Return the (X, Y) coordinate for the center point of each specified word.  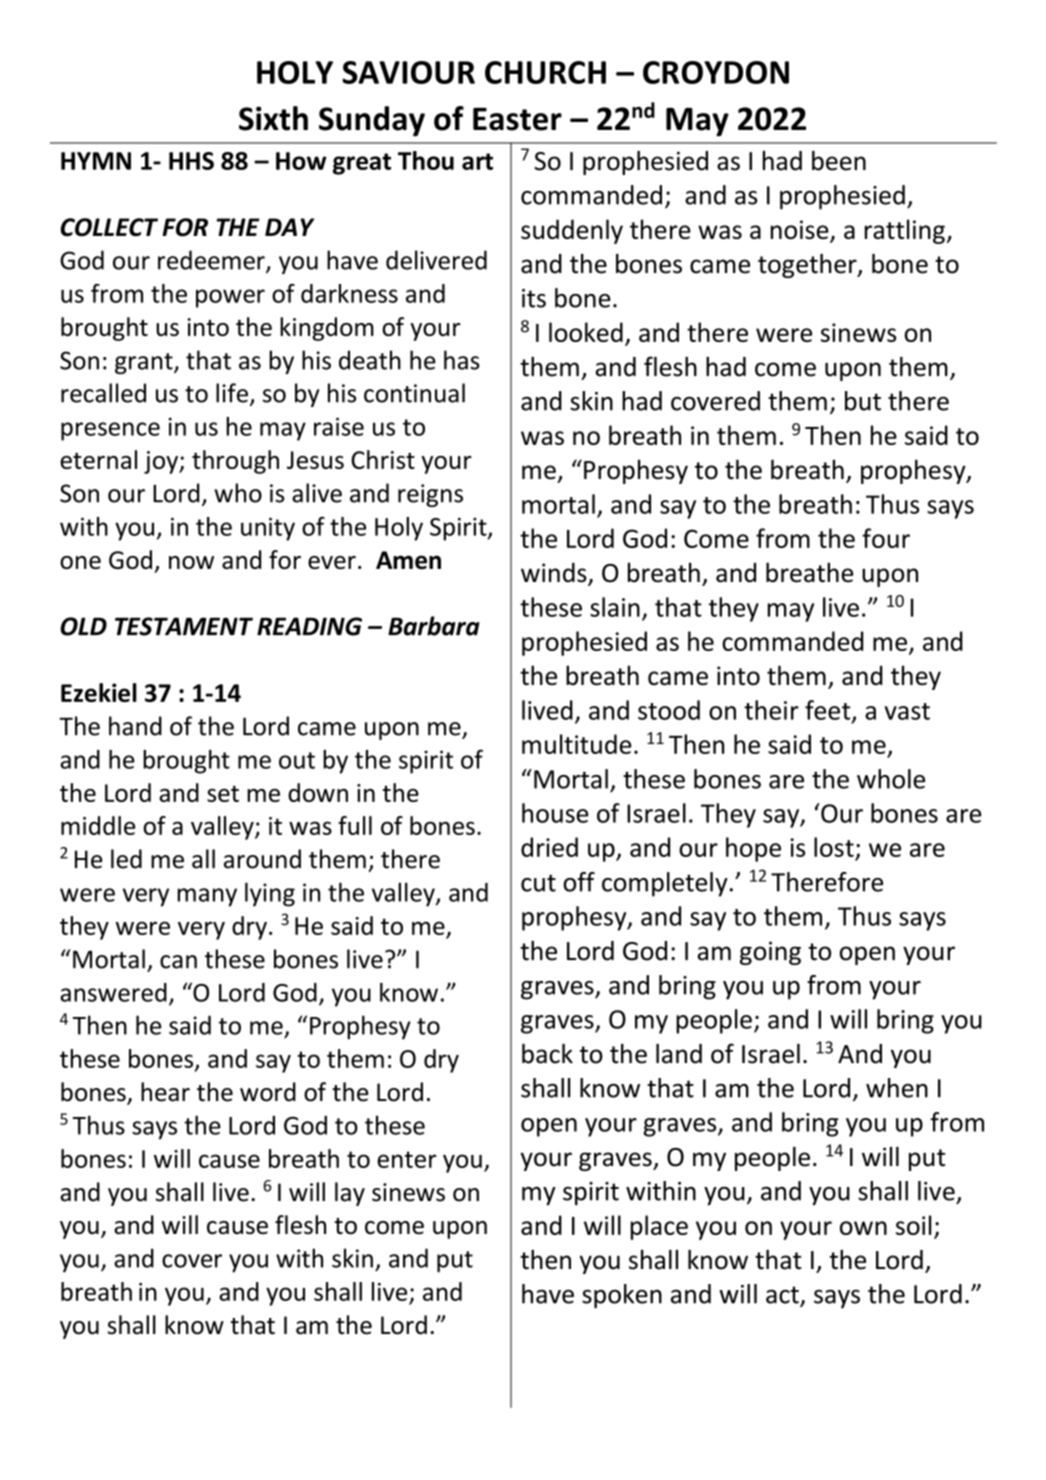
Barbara (434, 626)
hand (135, 726)
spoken (622, 1296)
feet (829, 711)
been (839, 161)
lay (350, 1194)
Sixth (273, 118)
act (783, 1296)
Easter (517, 119)
